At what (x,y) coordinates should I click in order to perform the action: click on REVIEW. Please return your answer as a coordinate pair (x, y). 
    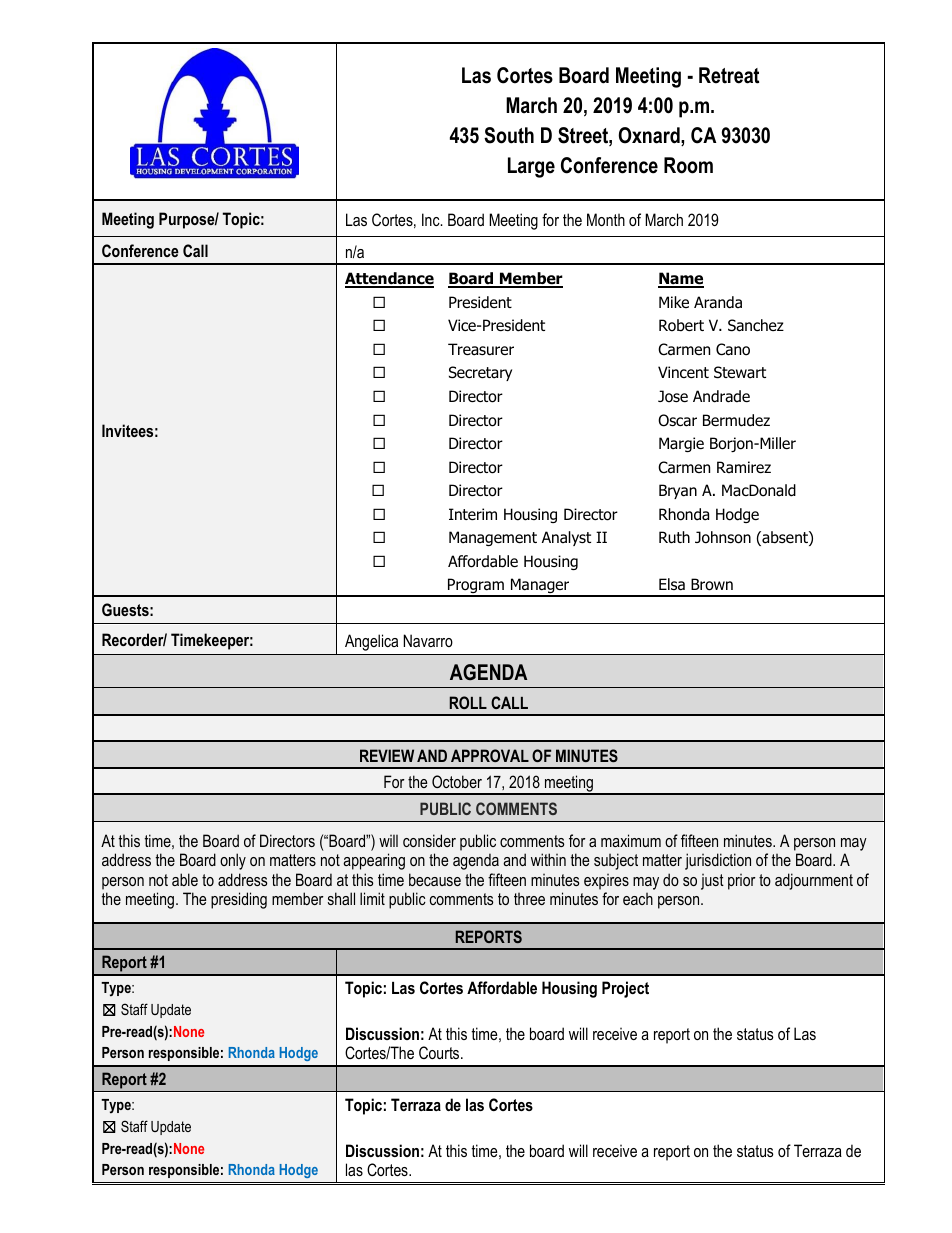
    Looking at the image, I should click on (387, 755).
